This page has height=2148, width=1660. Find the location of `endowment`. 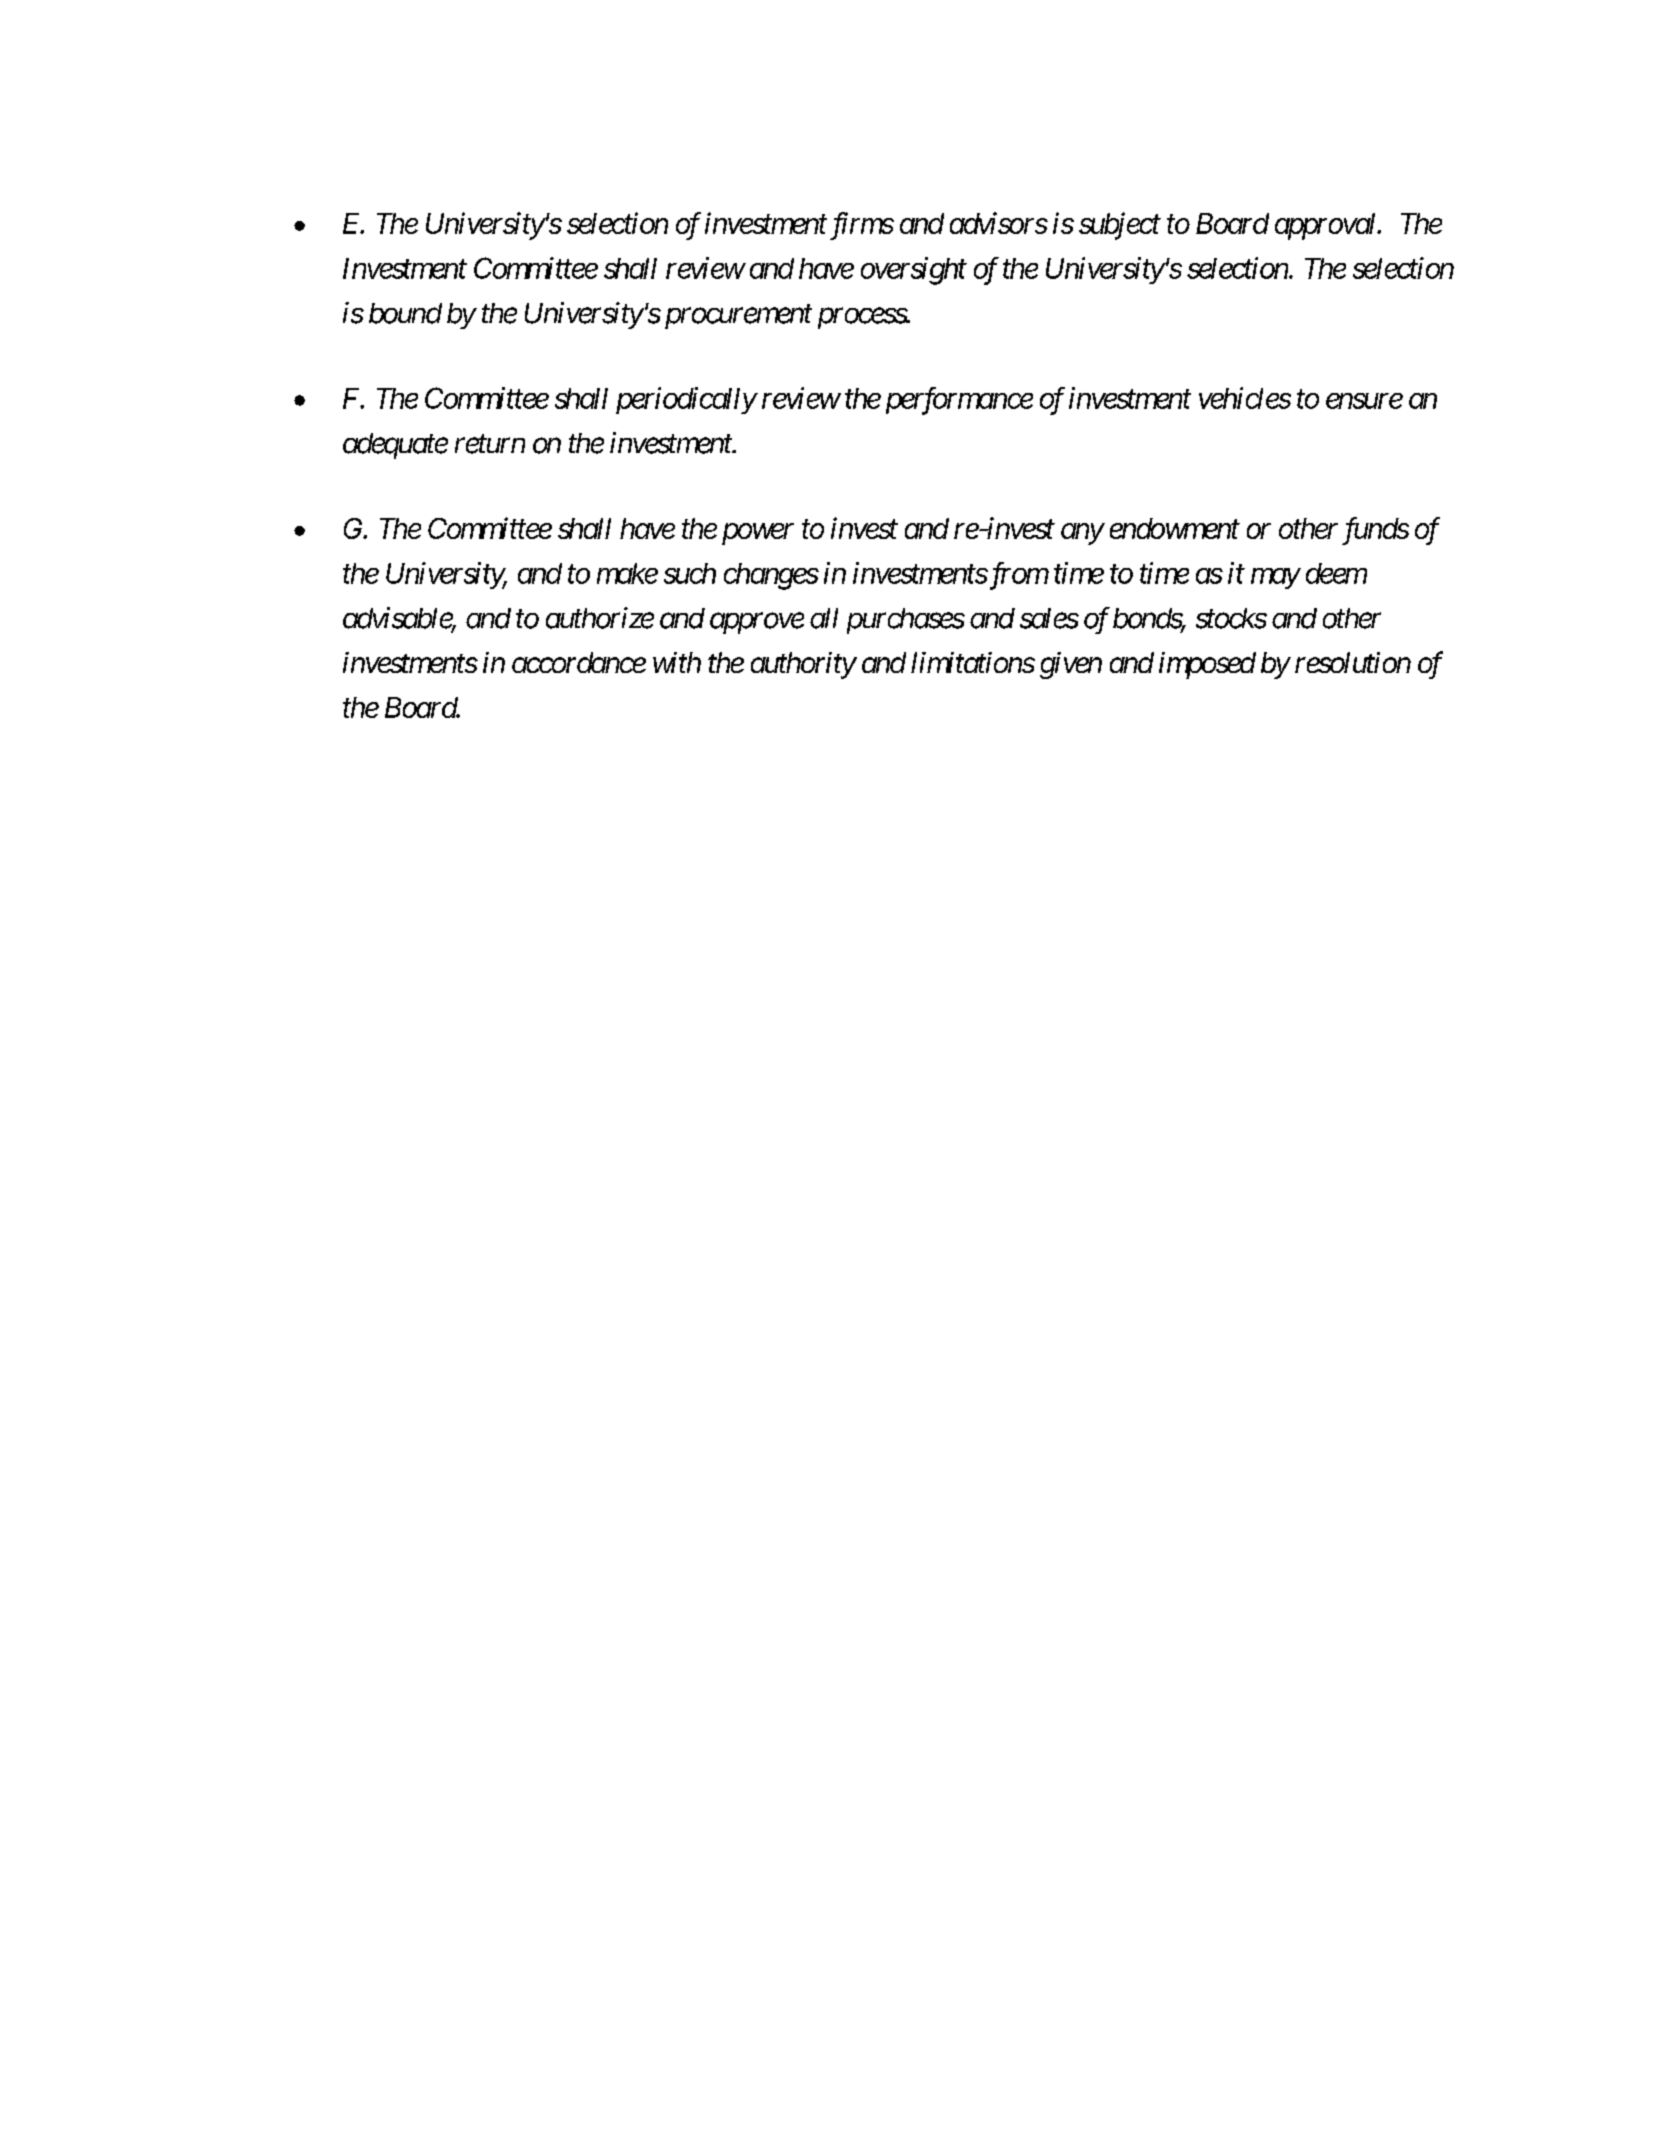

endowment is located at coordinates (1175, 528).
